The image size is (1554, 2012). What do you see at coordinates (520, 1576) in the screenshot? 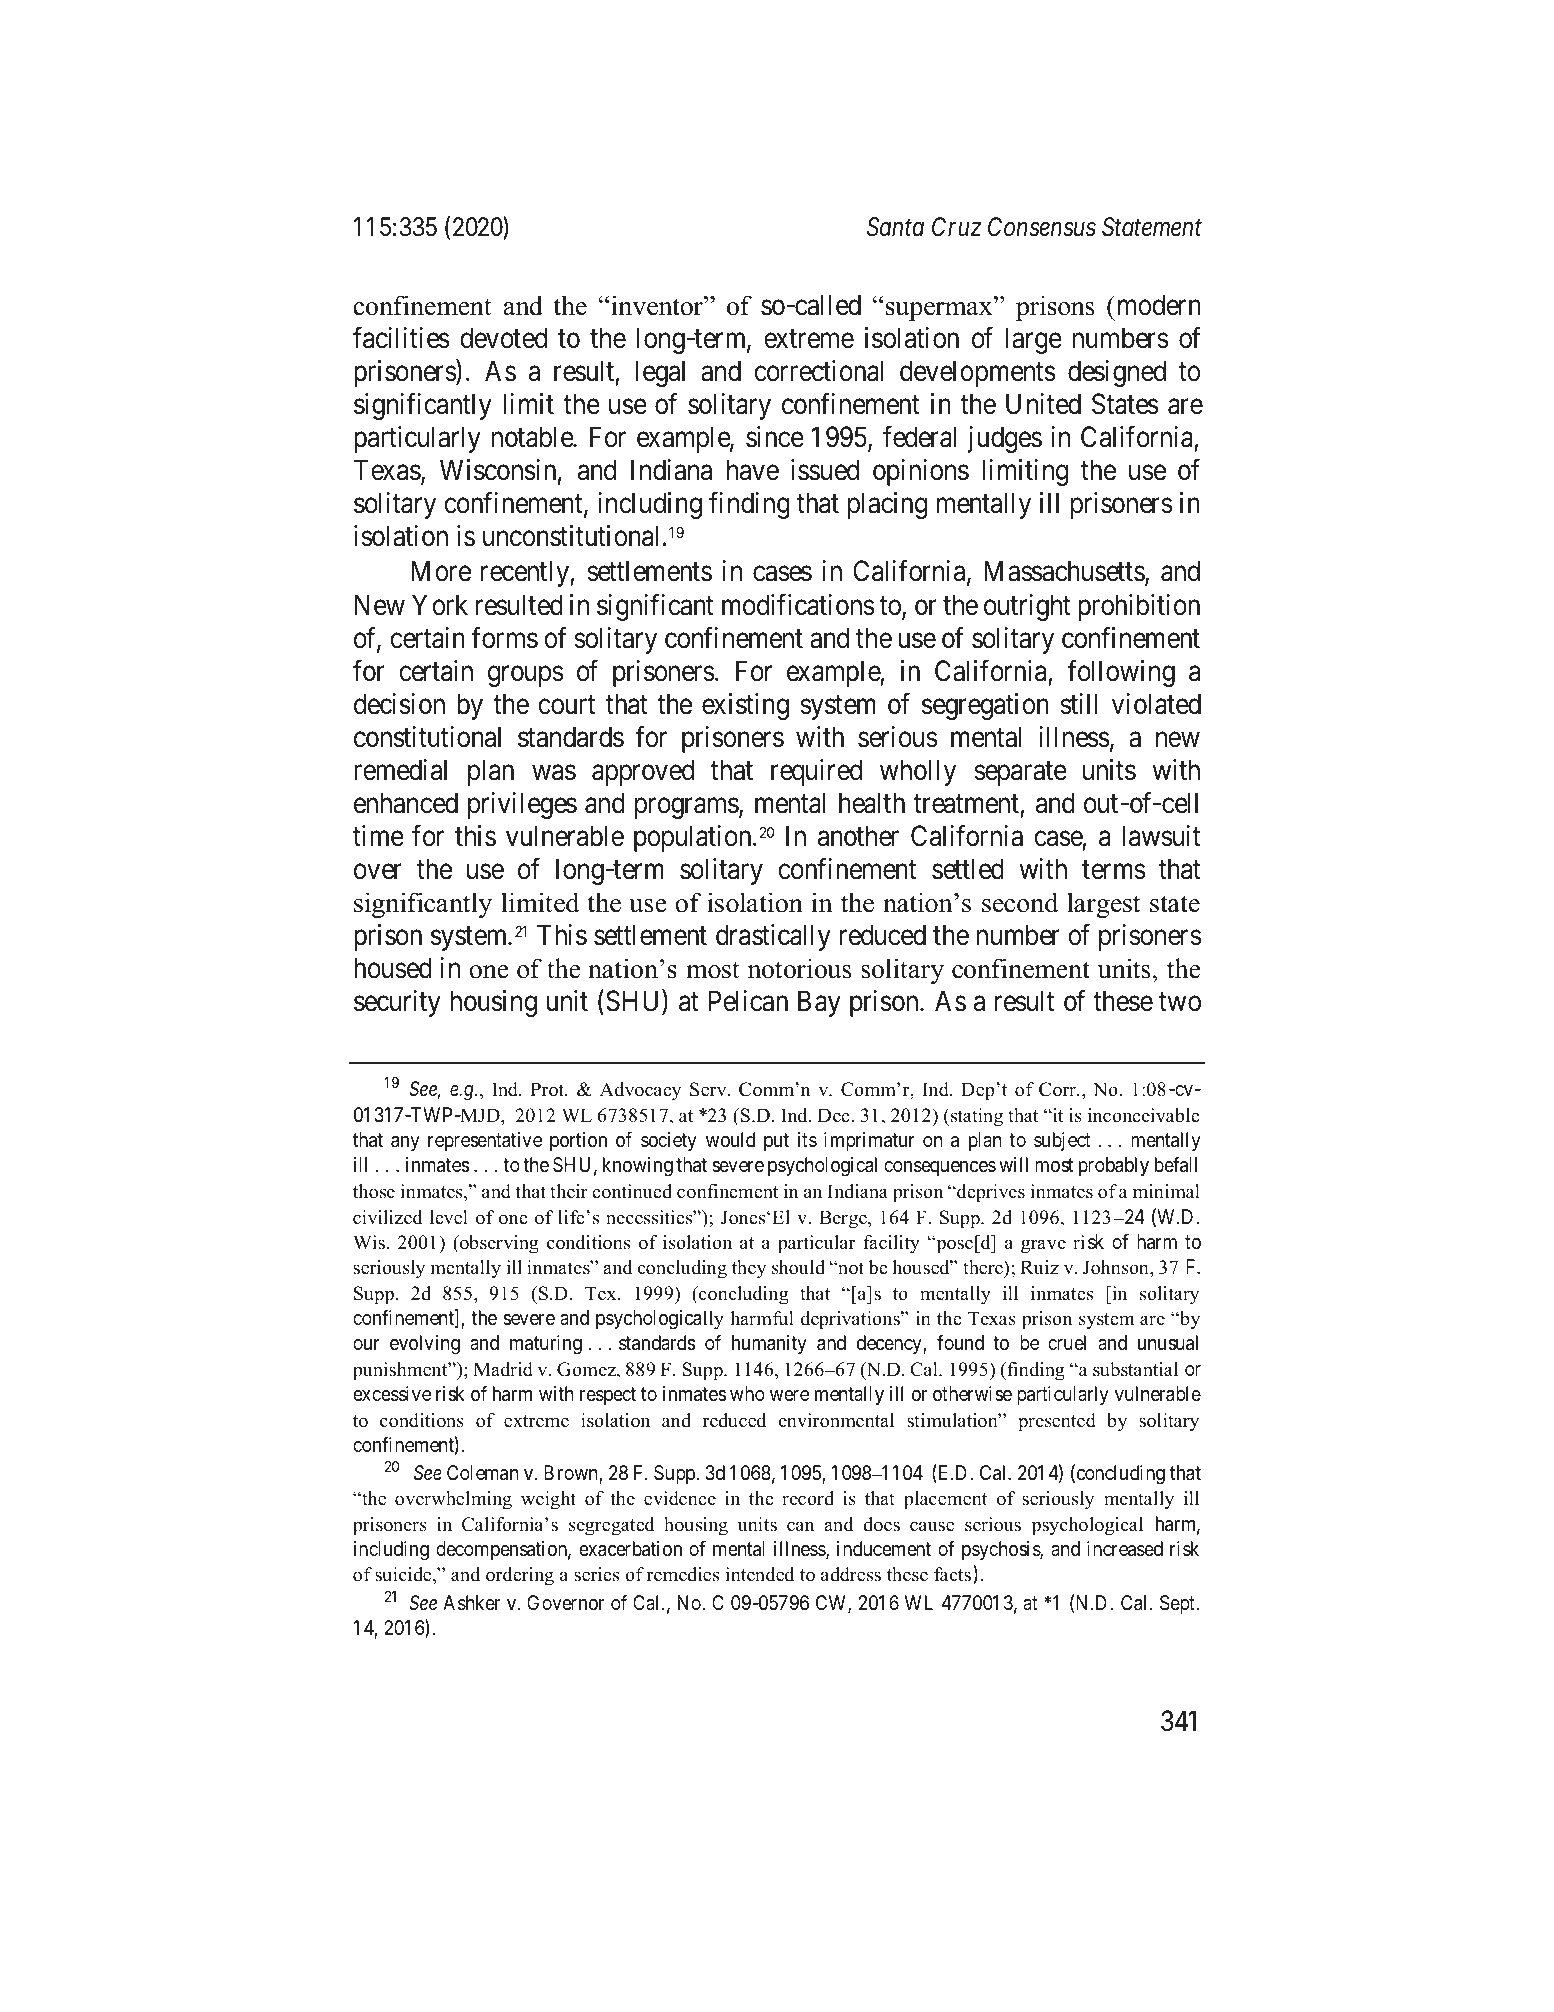
I see `ordering` at bounding box center [520, 1576].
